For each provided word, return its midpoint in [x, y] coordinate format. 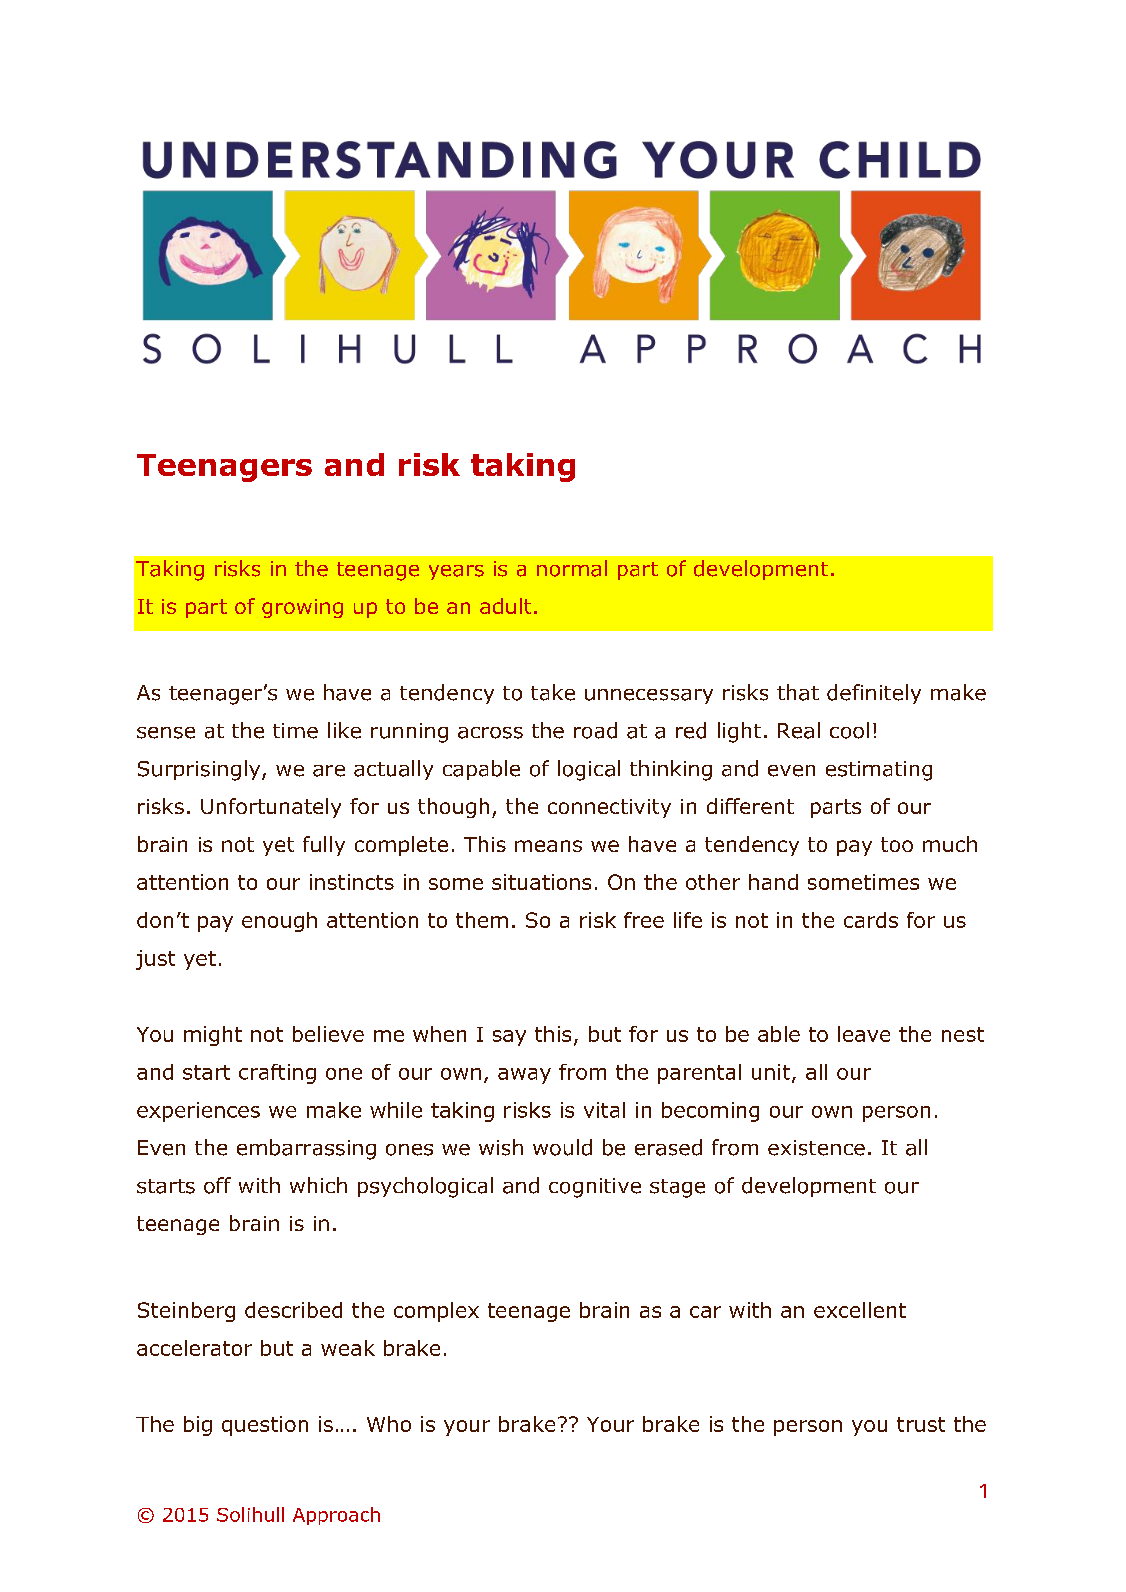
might [213, 1036]
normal [572, 568]
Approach [336, 1516]
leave [864, 1034]
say [509, 1038]
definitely [874, 694]
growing [302, 608]
